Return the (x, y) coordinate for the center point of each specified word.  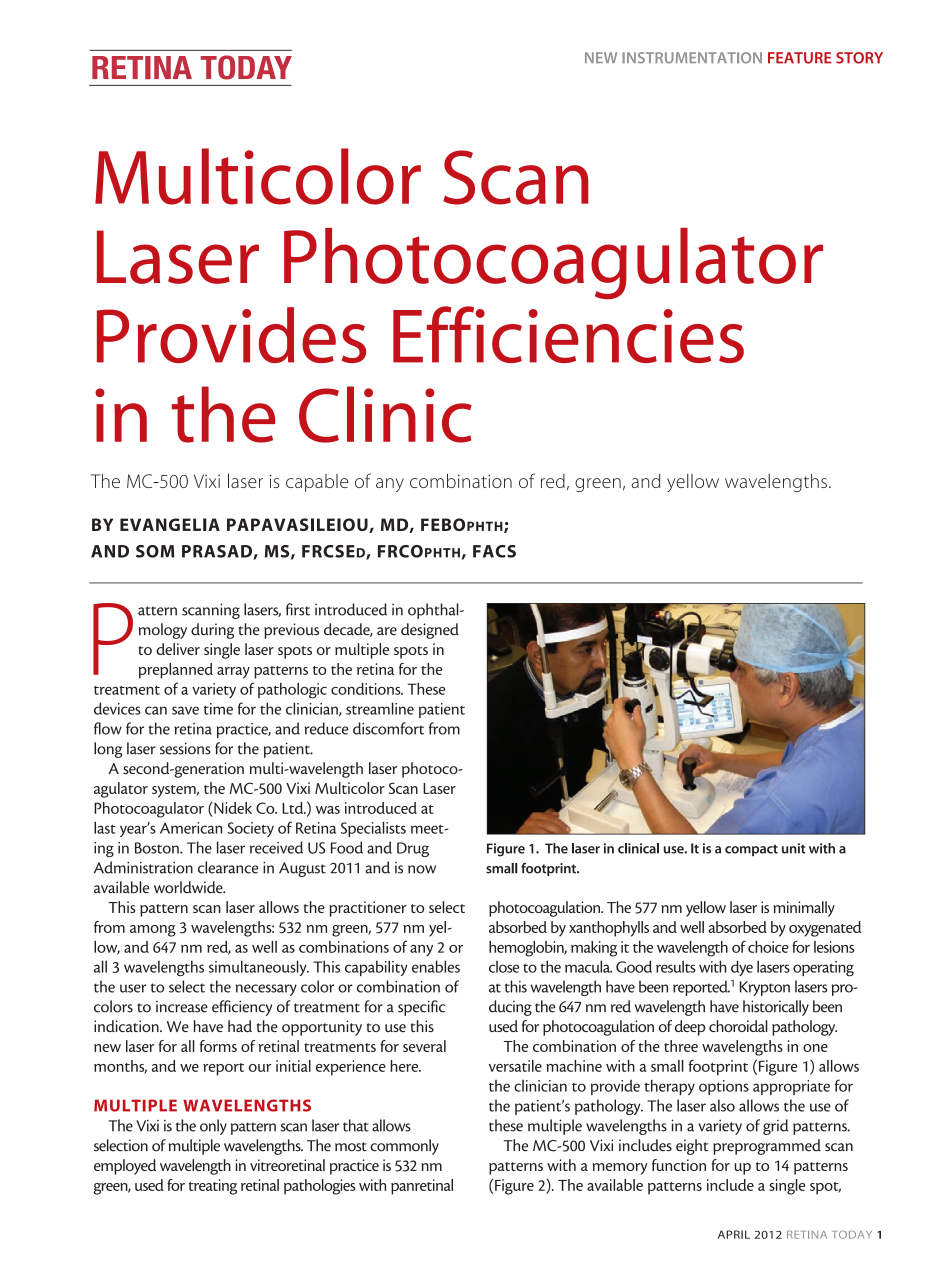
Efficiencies (568, 334)
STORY (859, 58)
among (153, 931)
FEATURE (799, 58)
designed (430, 631)
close (504, 967)
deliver (178, 649)
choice (768, 947)
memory (620, 1169)
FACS (494, 551)
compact (751, 850)
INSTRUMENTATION (692, 58)
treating (213, 1187)
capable (317, 483)
